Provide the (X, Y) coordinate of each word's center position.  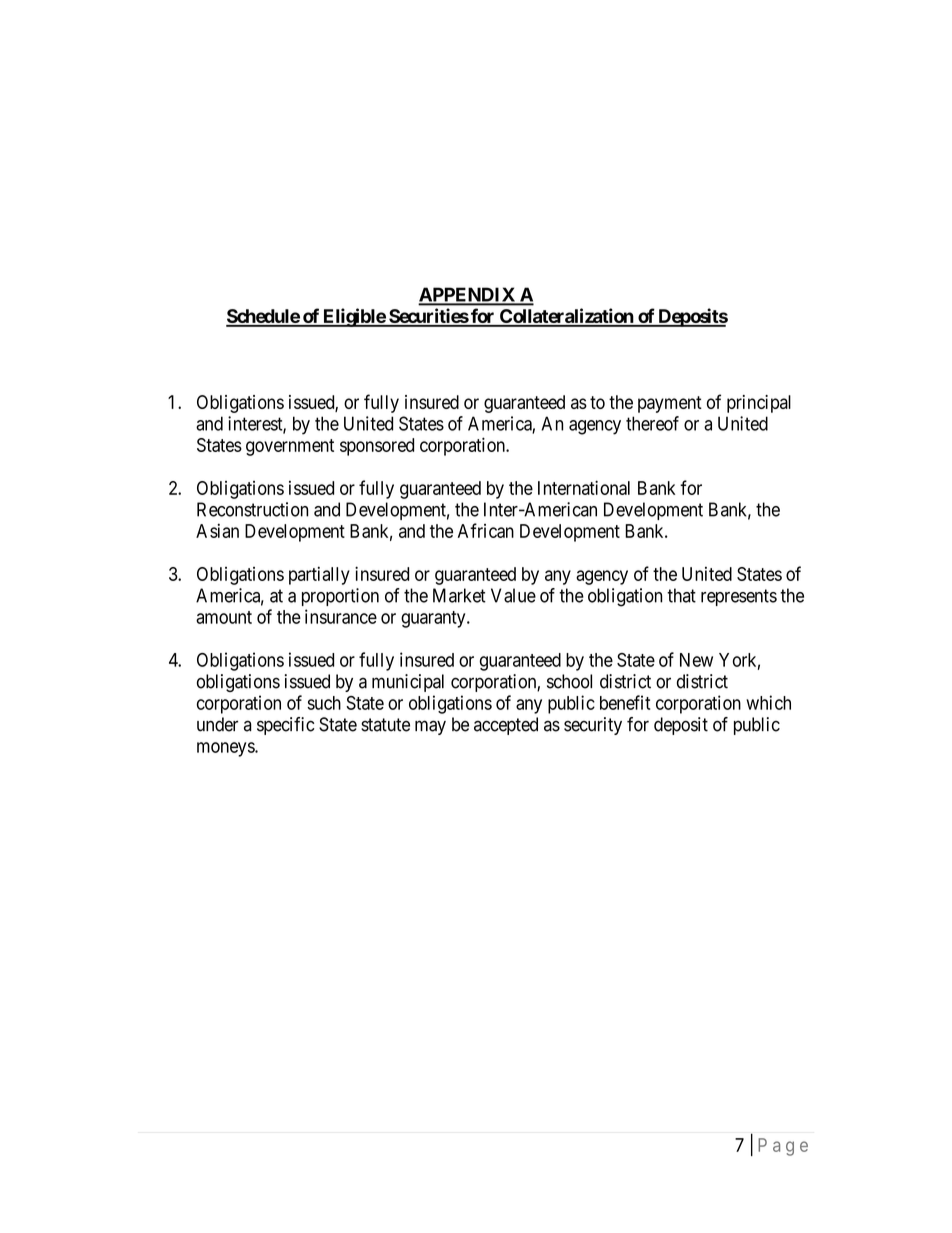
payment (670, 404)
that (681, 595)
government (290, 447)
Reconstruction (252, 509)
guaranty (434, 619)
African (486, 530)
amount (224, 617)
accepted (506, 726)
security (593, 726)
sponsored (377, 447)
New (696, 660)
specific (285, 726)
